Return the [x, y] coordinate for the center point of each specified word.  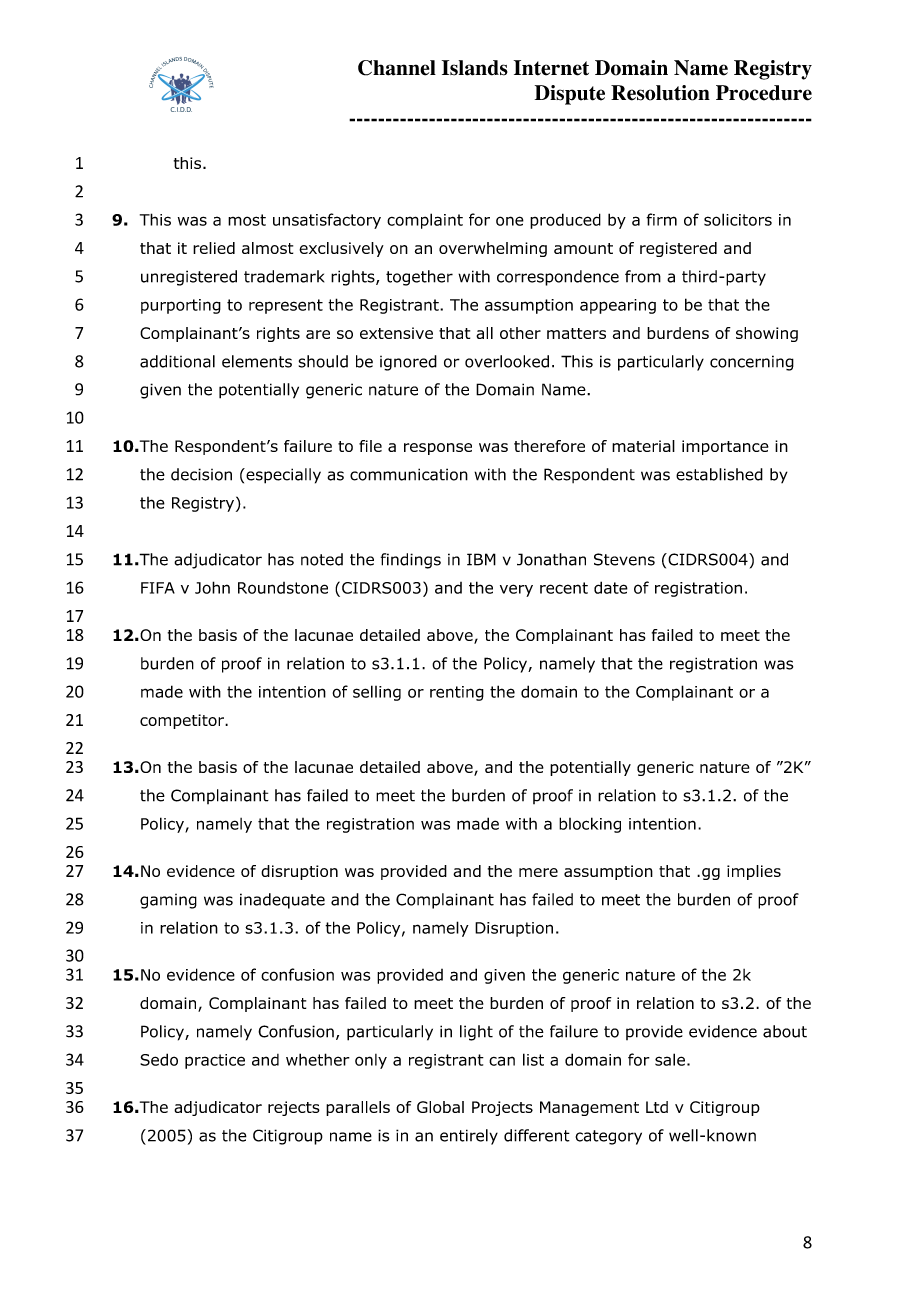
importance [725, 447]
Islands [475, 68]
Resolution [660, 93]
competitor [183, 721]
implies [754, 872]
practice [215, 1061]
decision [201, 474]
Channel [397, 68]
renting [457, 693]
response [438, 449]
